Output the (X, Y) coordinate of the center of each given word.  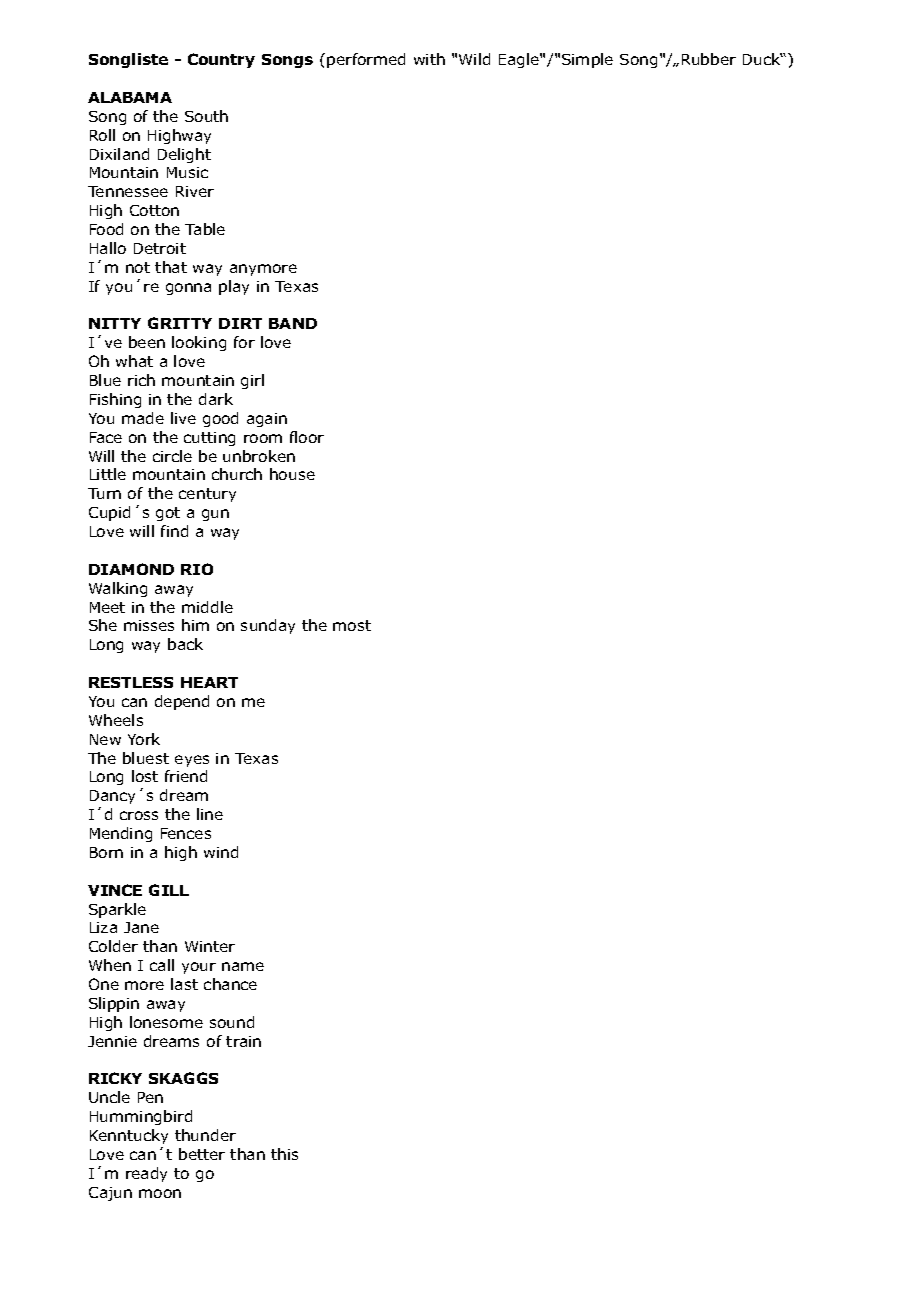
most (352, 625)
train (243, 1041)
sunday (268, 626)
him (195, 625)
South (206, 116)
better (202, 1154)
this (284, 1154)
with (429, 59)
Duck (763, 59)
